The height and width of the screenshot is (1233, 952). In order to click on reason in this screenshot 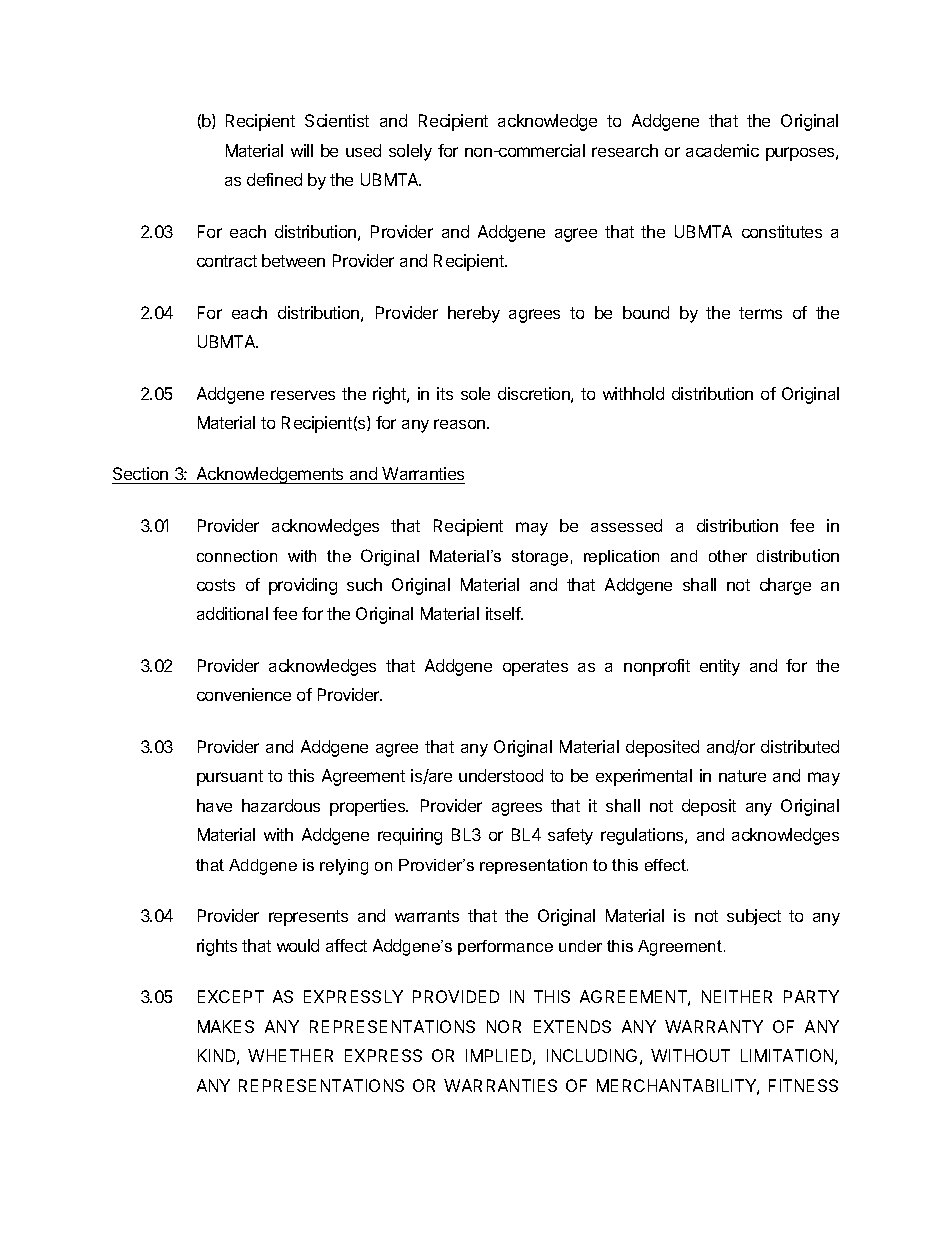, I will do `click(461, 424)`.
